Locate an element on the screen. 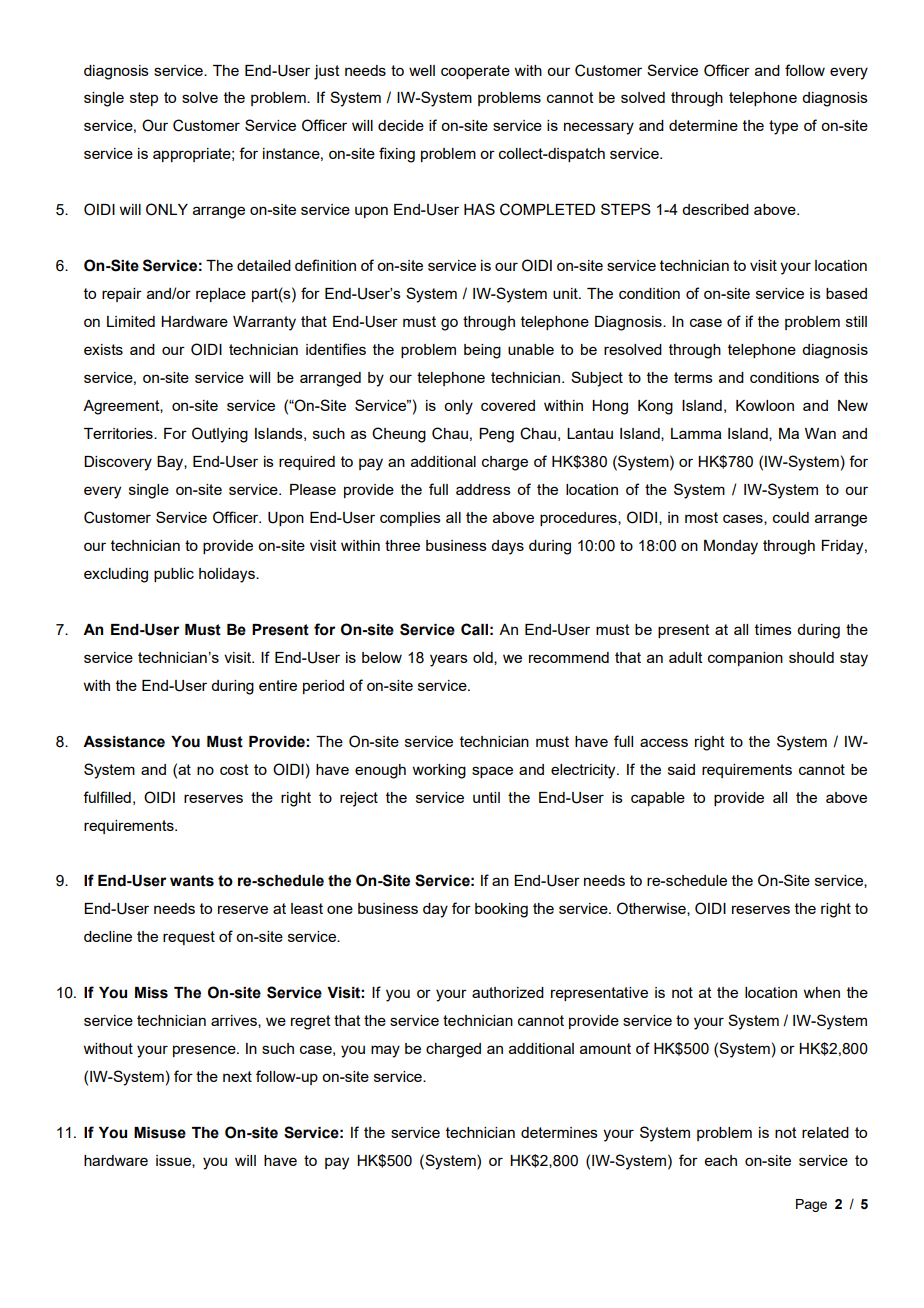 This screenshot has width=924, height=1308. times is located at coordinates (773, 629).
